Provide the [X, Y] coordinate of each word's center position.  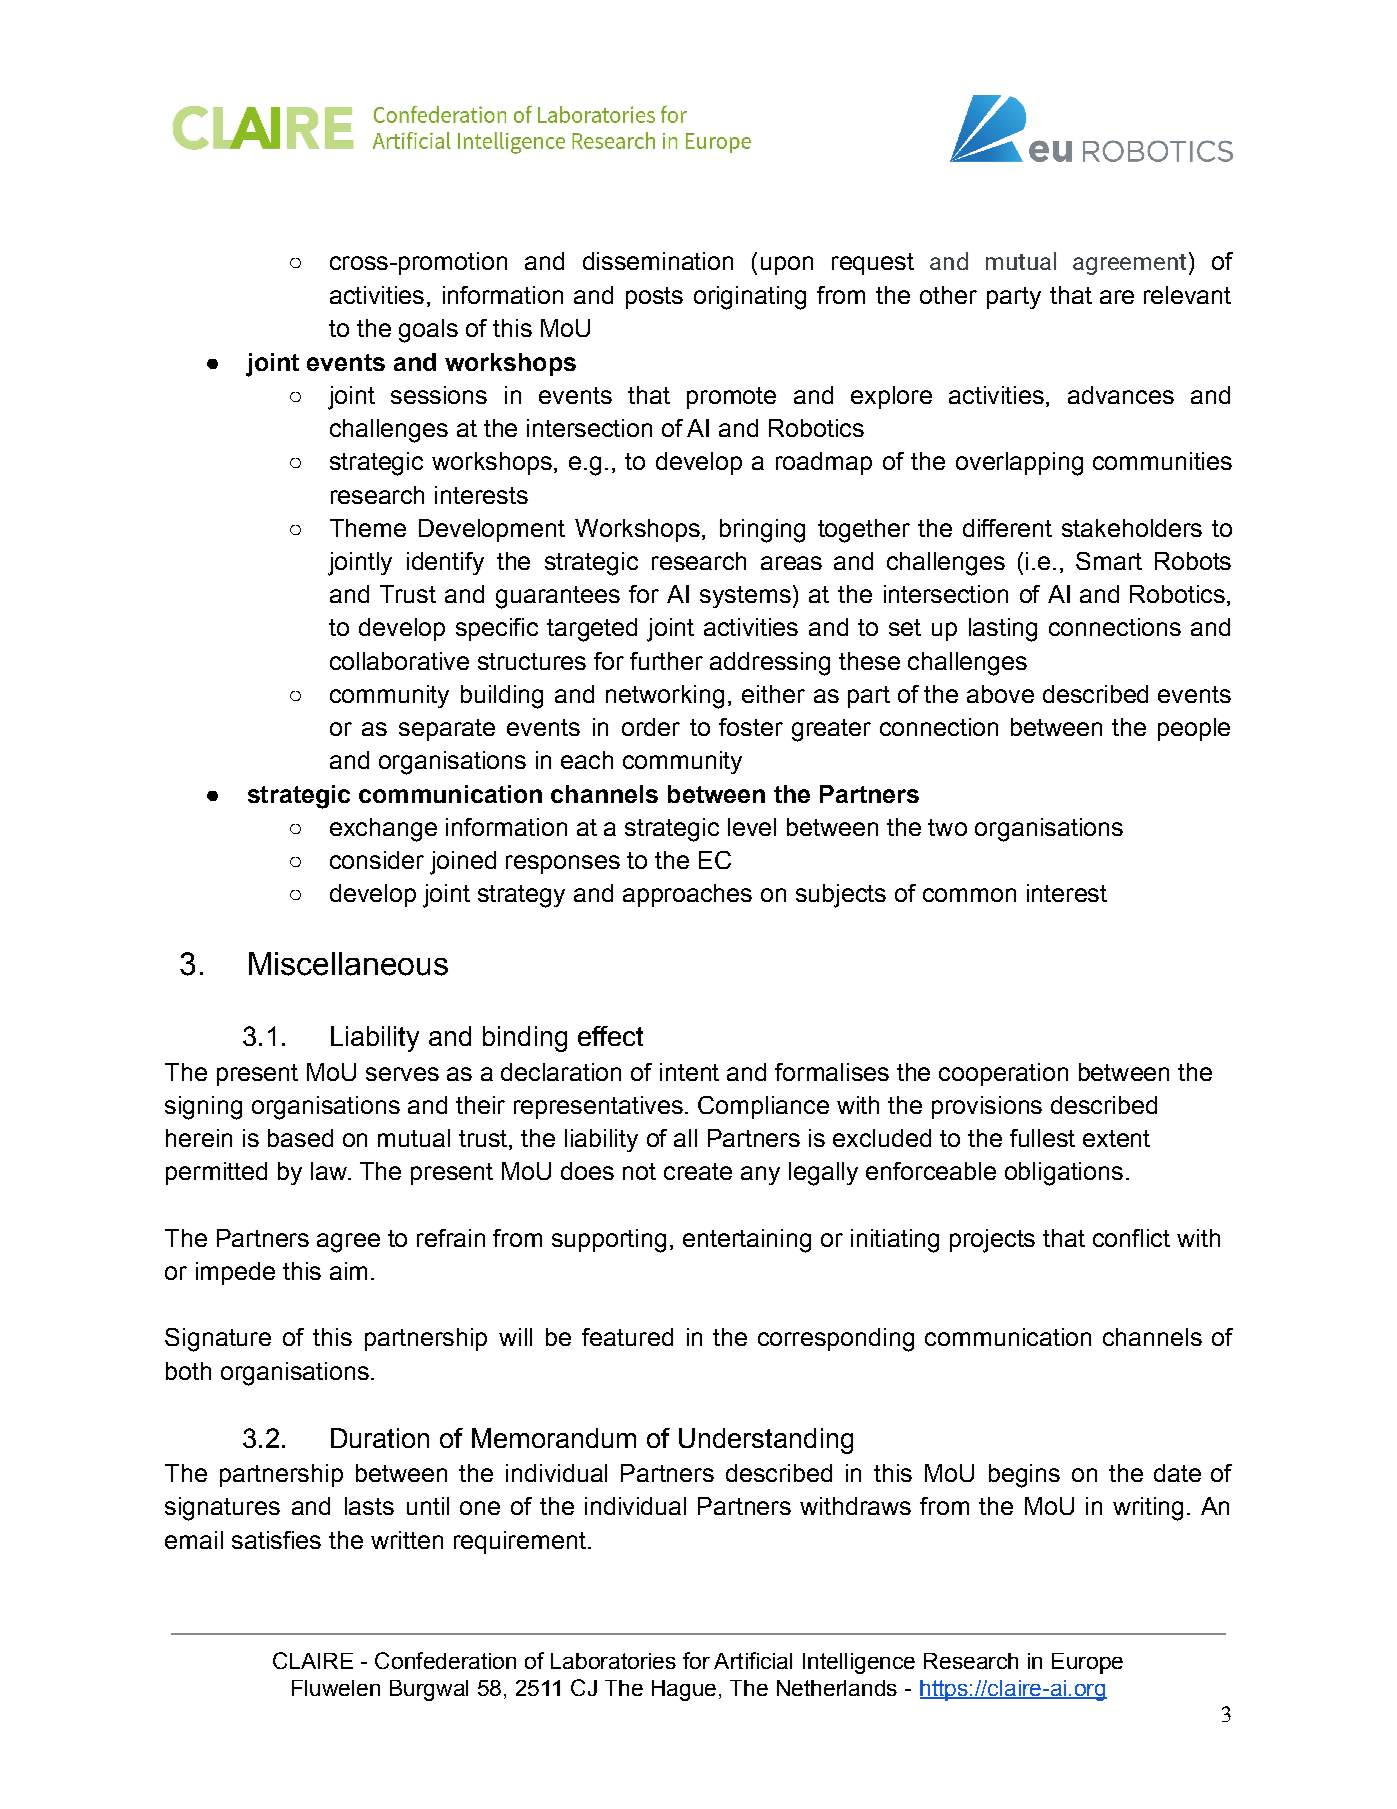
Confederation [445, 1660]
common [969, 895]
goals [428, 331]
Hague [684, 1690]
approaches [687, 895]
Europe [1087, 1663]
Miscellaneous [348, 964]
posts [654, 298]
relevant [1187, 295]
